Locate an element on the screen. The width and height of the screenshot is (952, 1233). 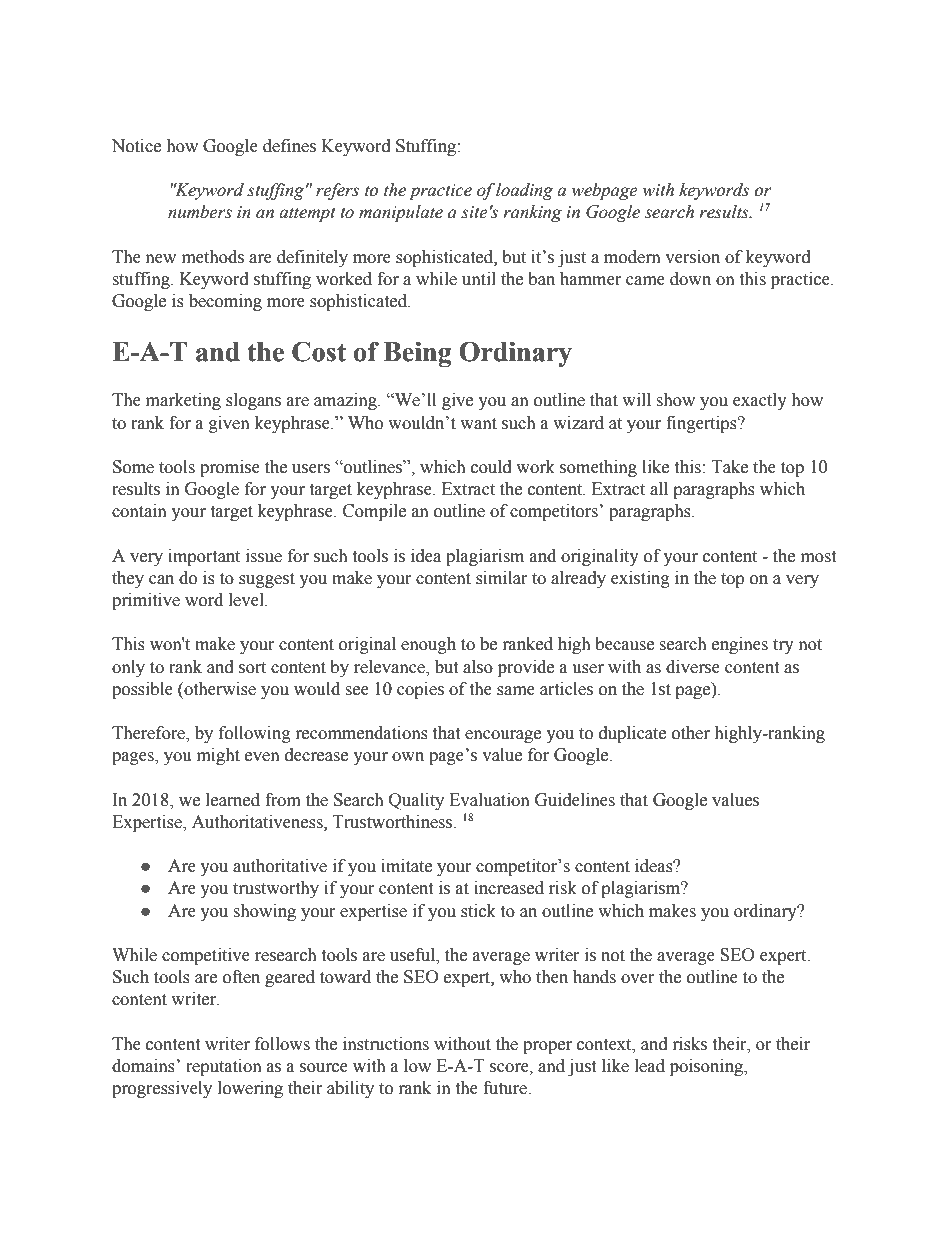
also is located at coordinates (478, 667).
